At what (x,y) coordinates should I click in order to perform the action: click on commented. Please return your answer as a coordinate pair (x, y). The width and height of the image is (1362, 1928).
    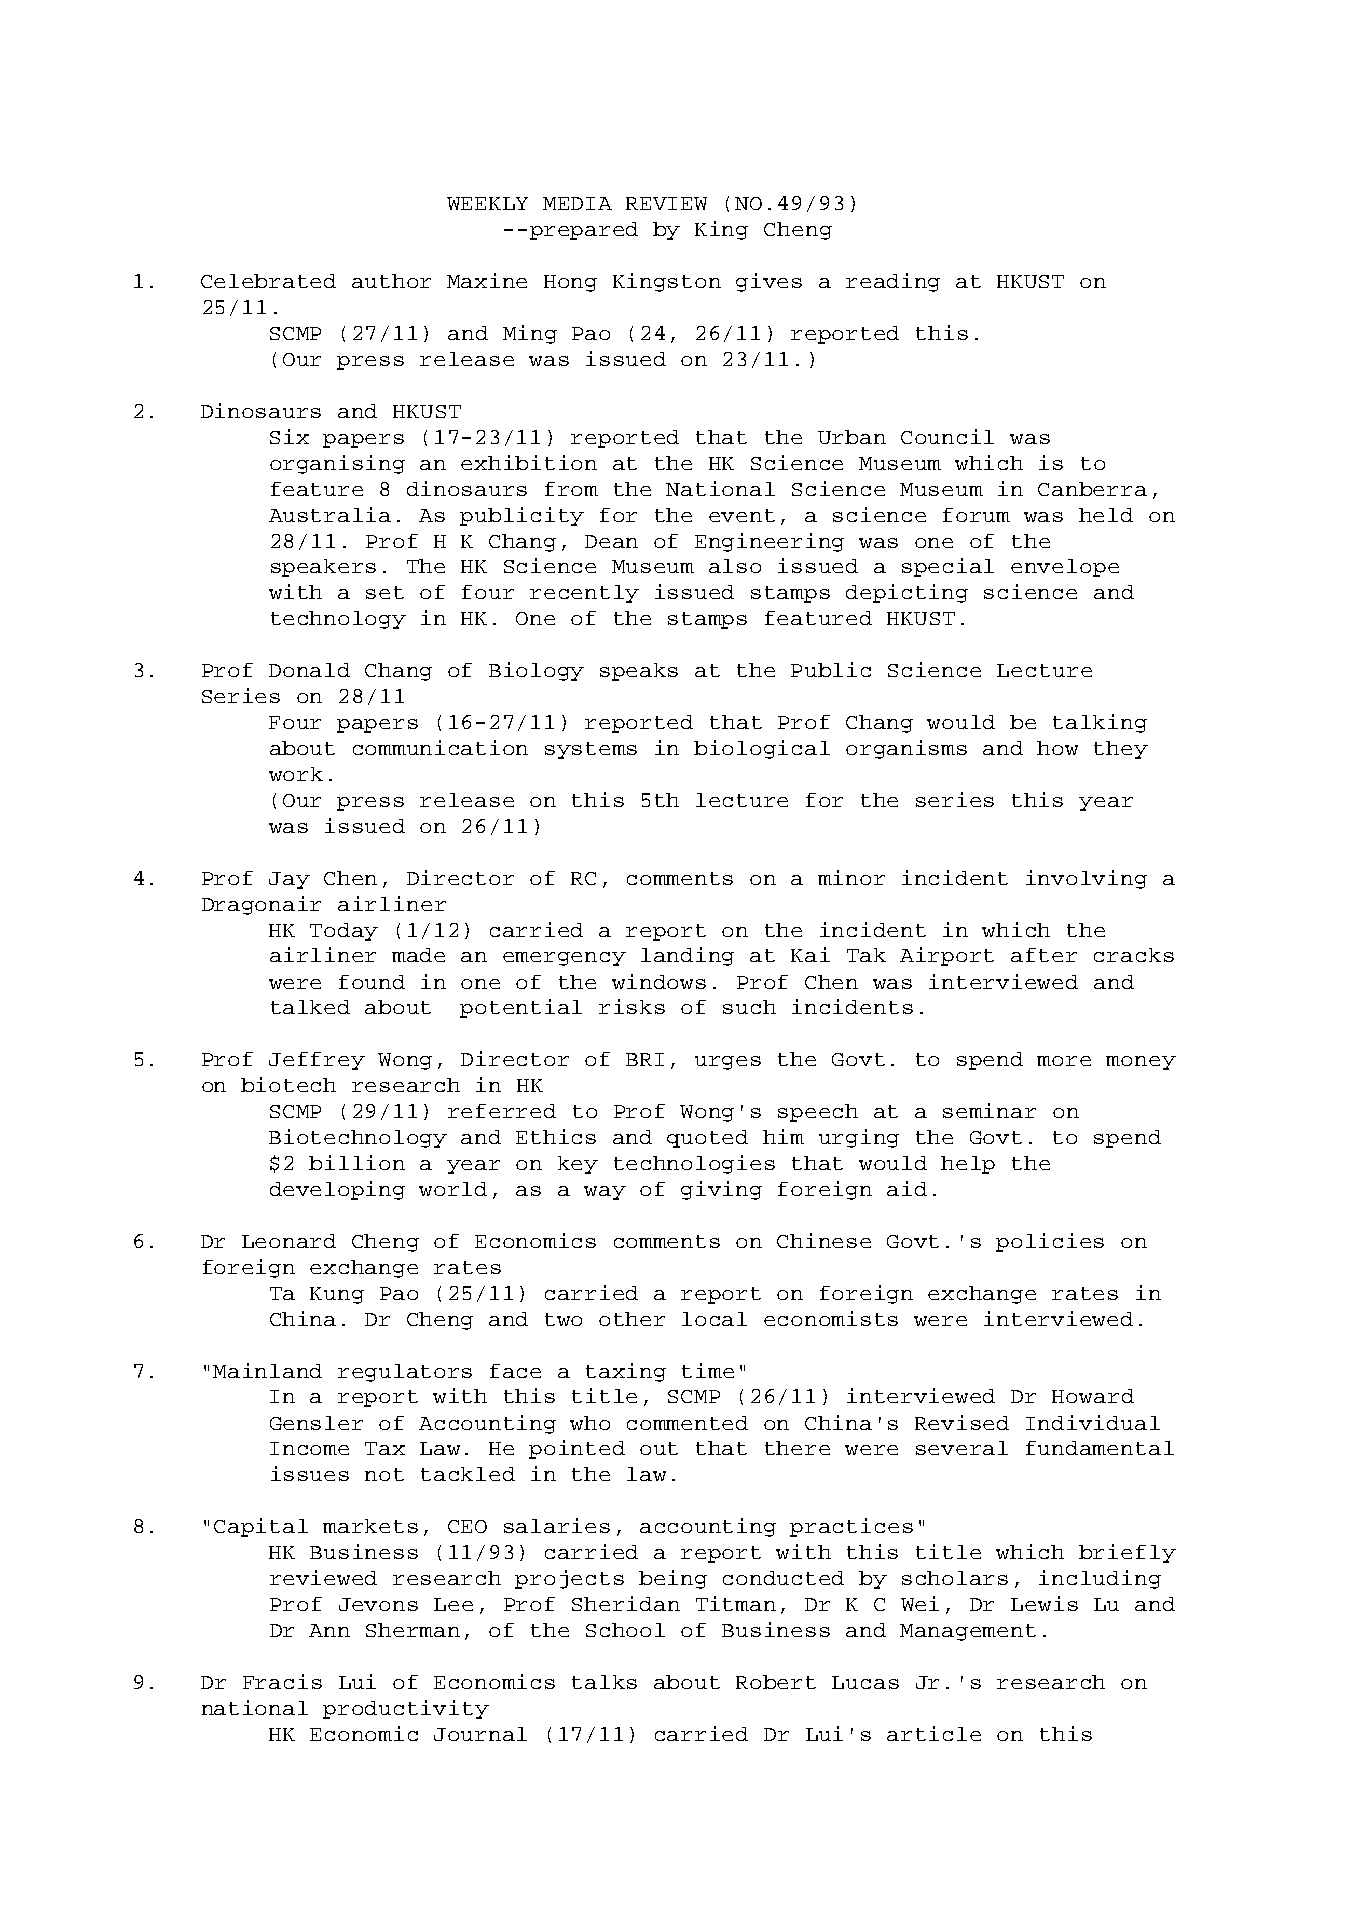
    Looking at the image, I should click on (687, 1423).
